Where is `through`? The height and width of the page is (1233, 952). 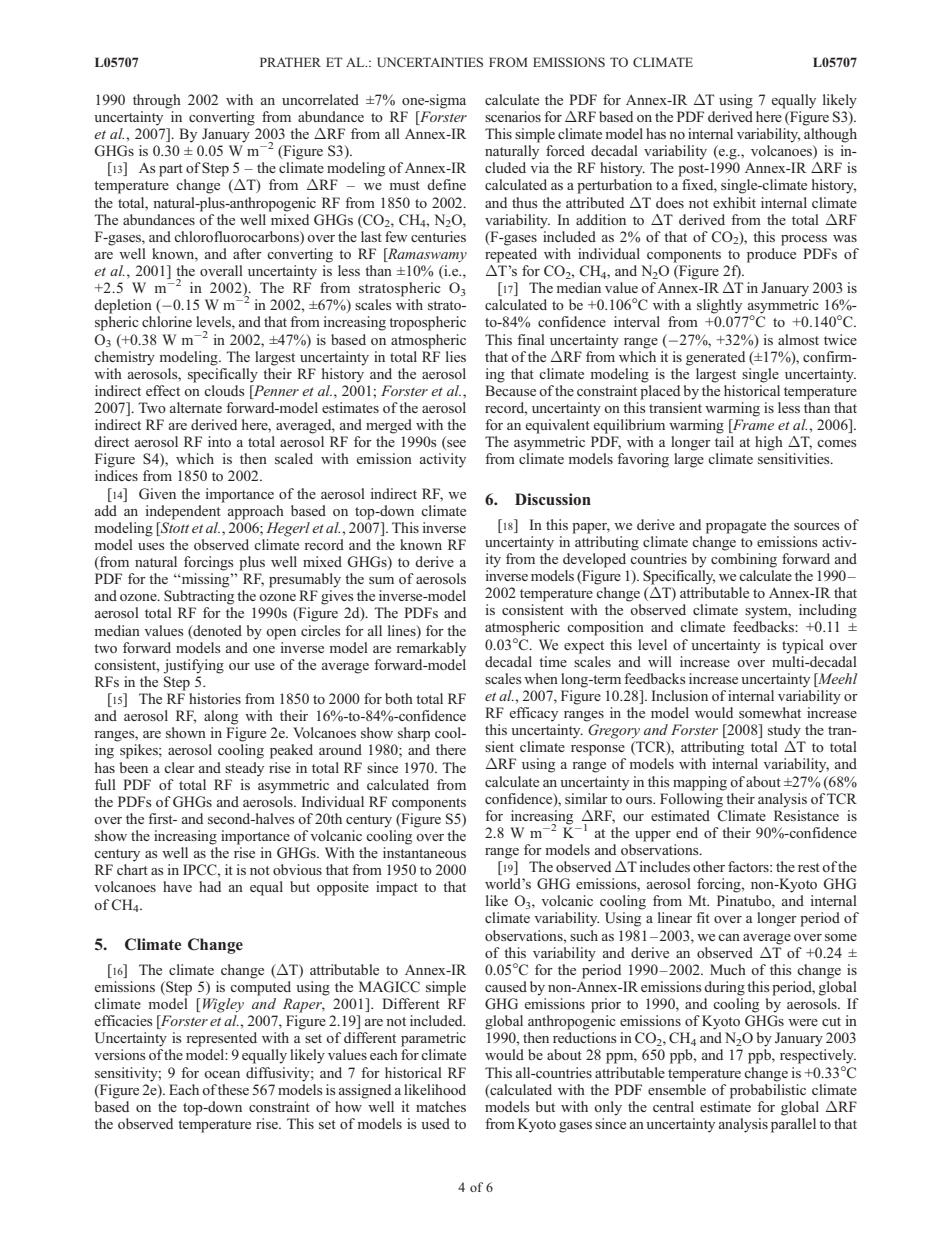 through is located at coordinates (157, 101).
